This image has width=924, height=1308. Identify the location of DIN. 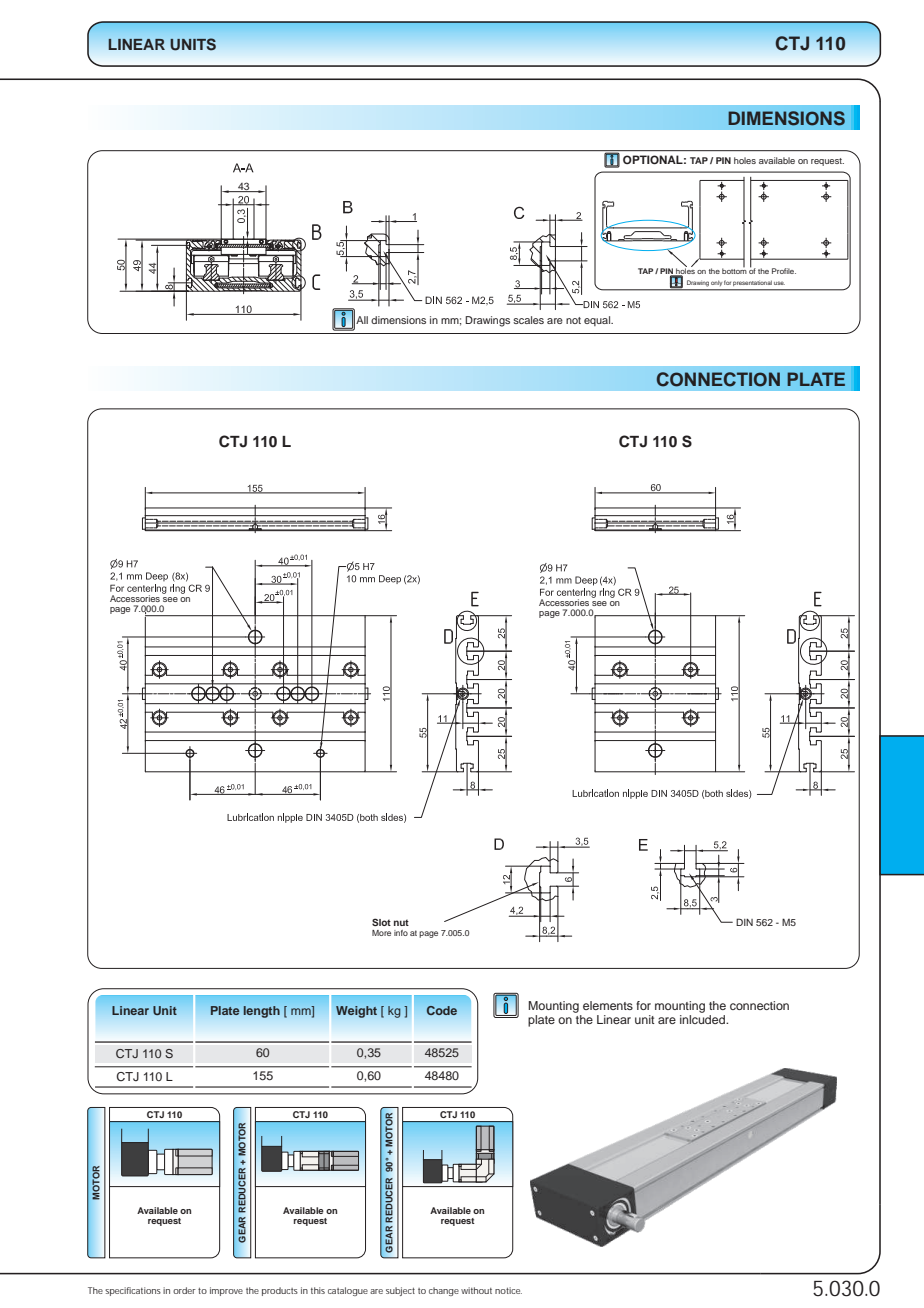
(744, 922).
